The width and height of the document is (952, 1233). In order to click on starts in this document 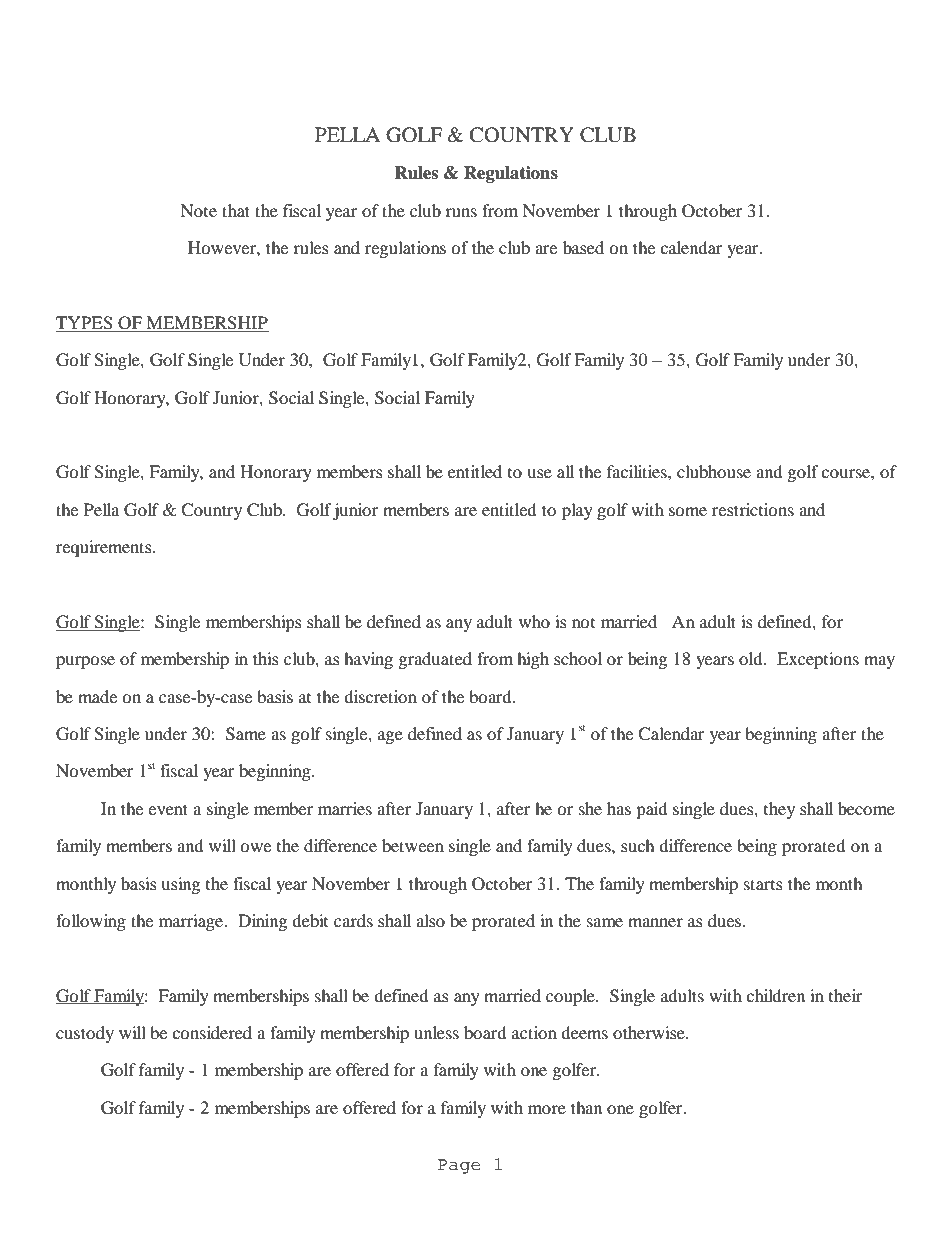, I will do `click(763, 884)`.
